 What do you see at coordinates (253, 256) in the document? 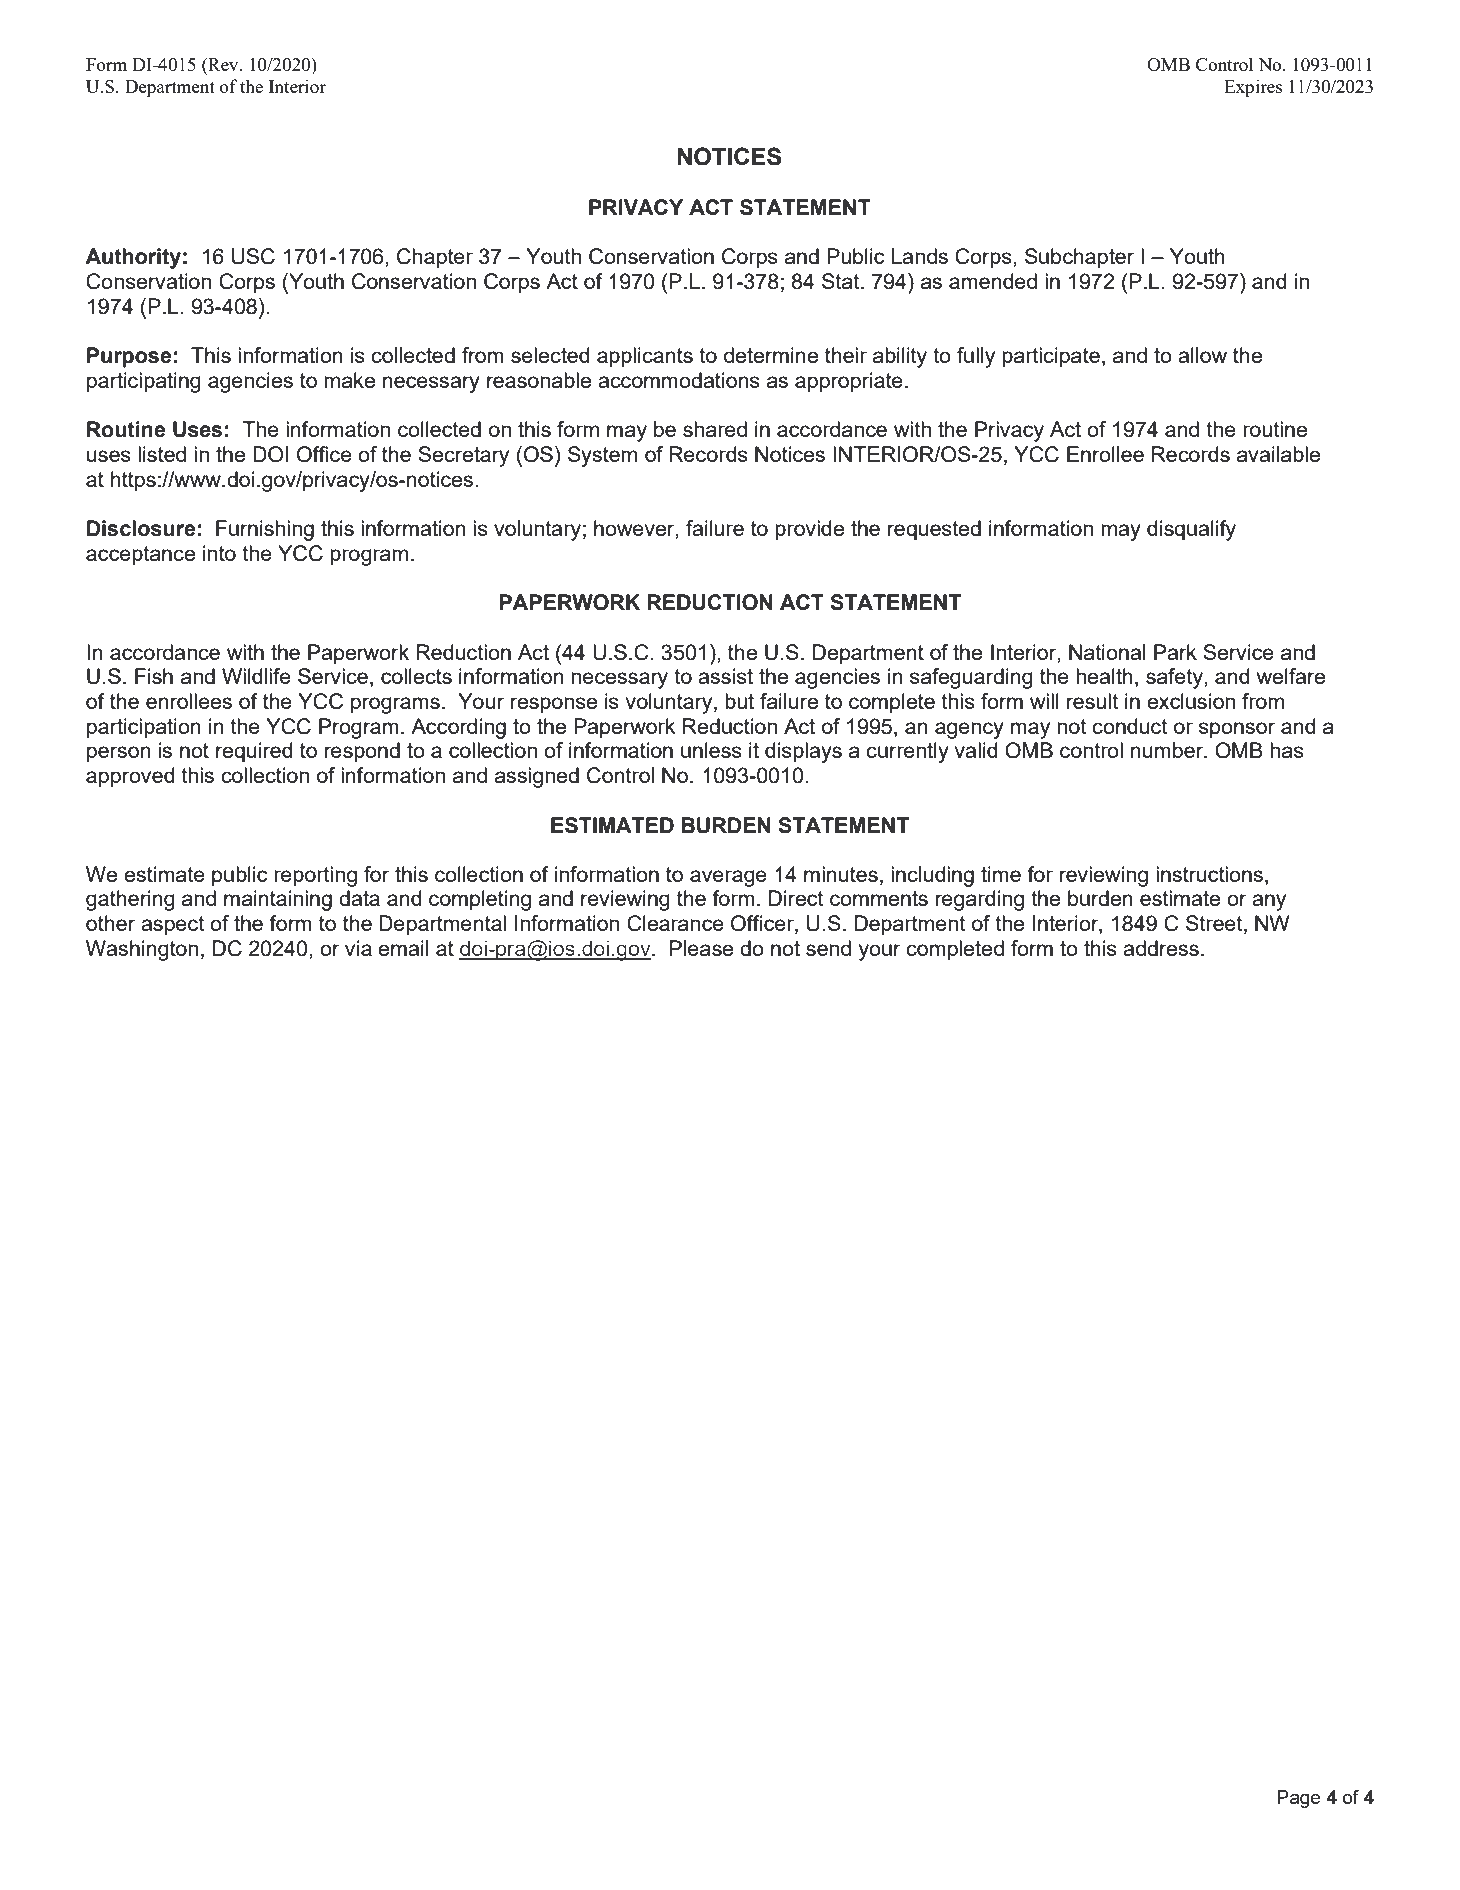
I see `USC` at bounding box center [253, 256].
